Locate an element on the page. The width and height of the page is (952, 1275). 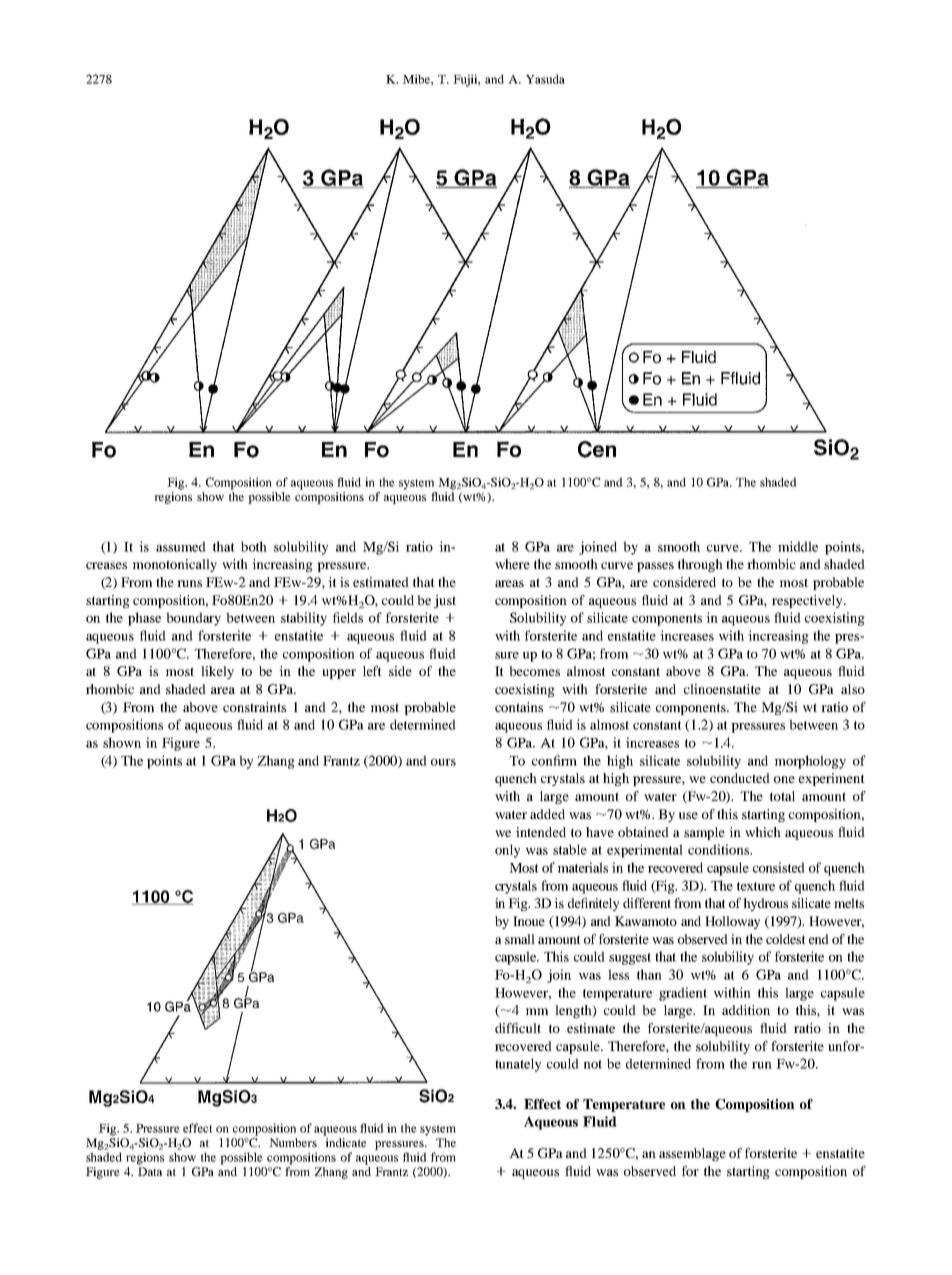
indicate is located at coordinates (346, 1142).
